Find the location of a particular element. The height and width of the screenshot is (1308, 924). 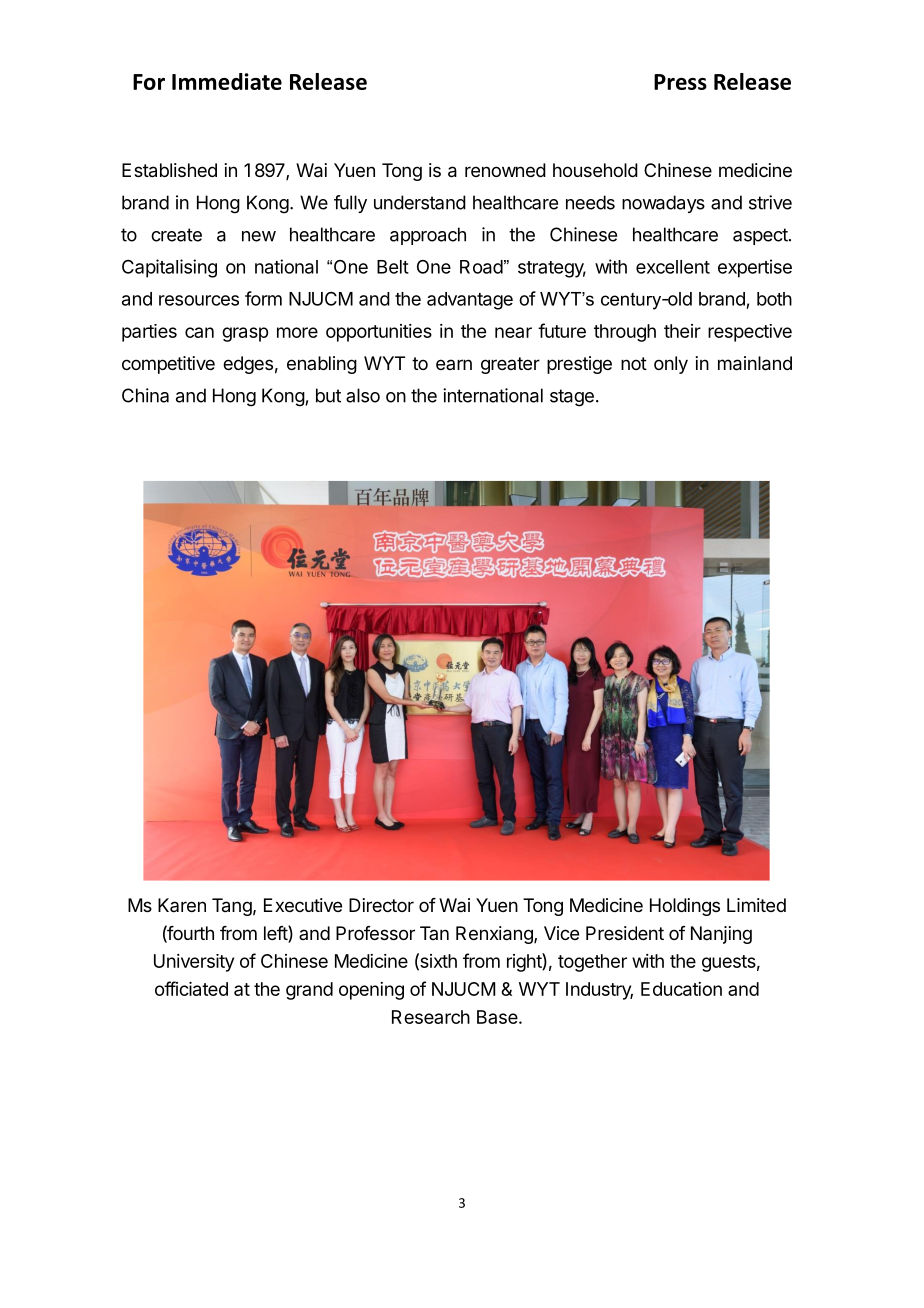

China is located at coordinates (145, 395).
